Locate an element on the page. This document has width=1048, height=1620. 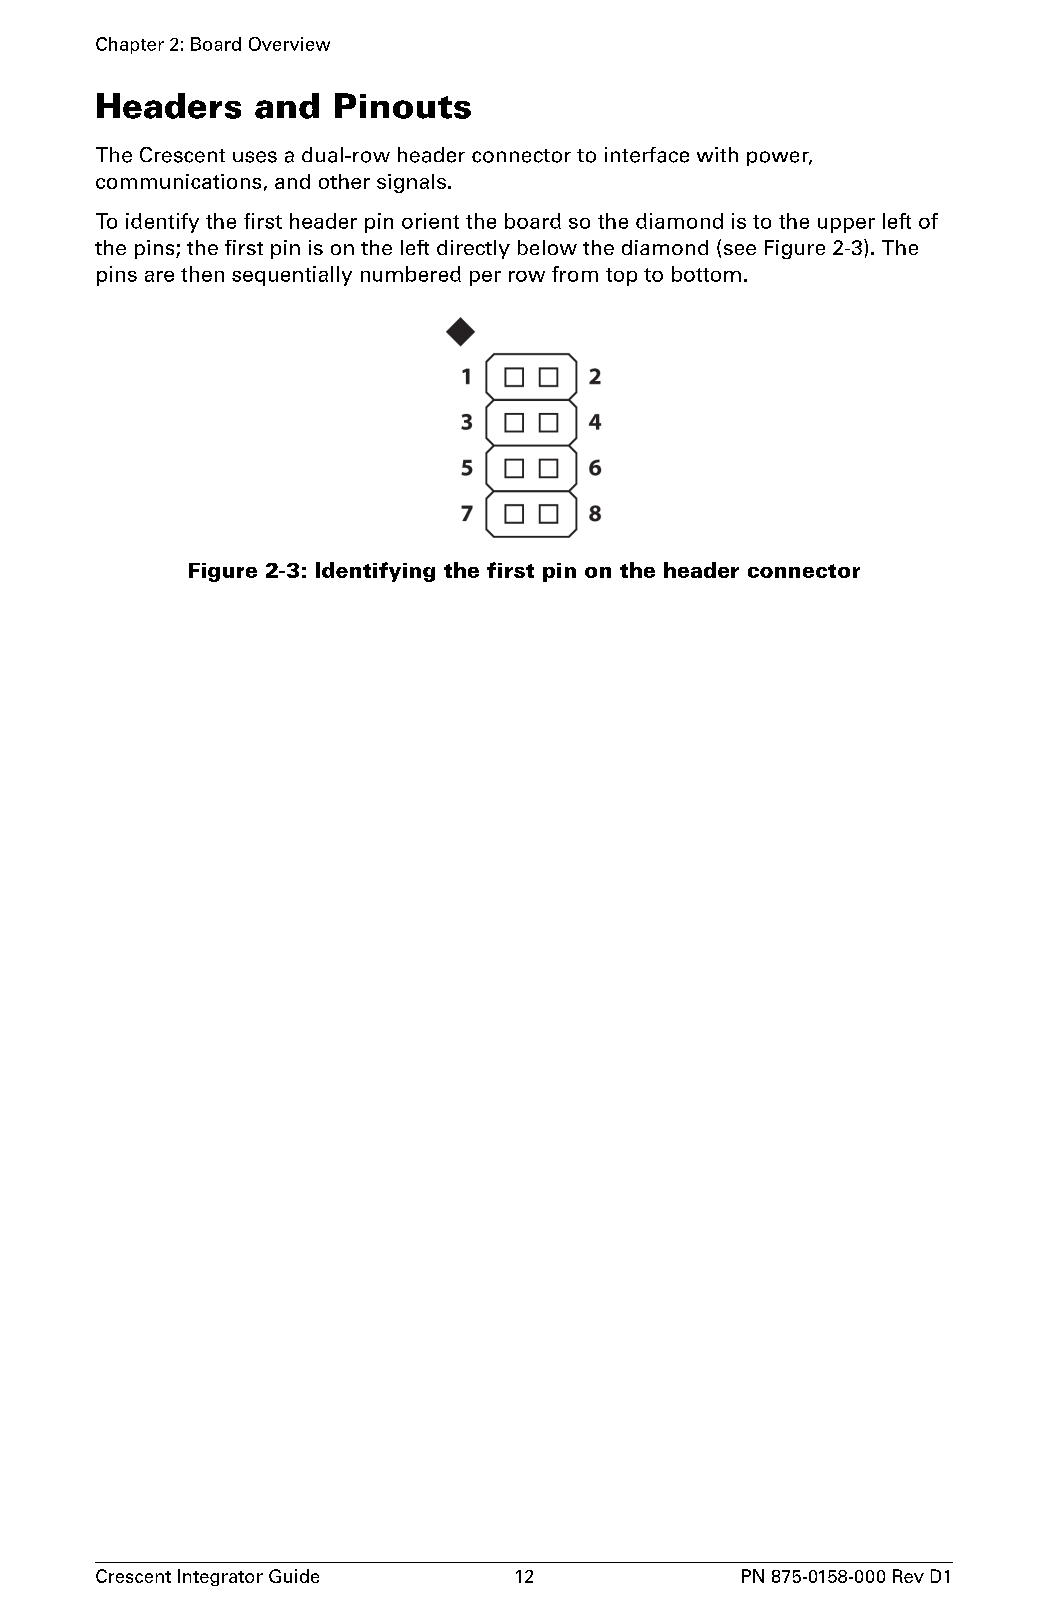
from is located at coordinates (575, 274).
